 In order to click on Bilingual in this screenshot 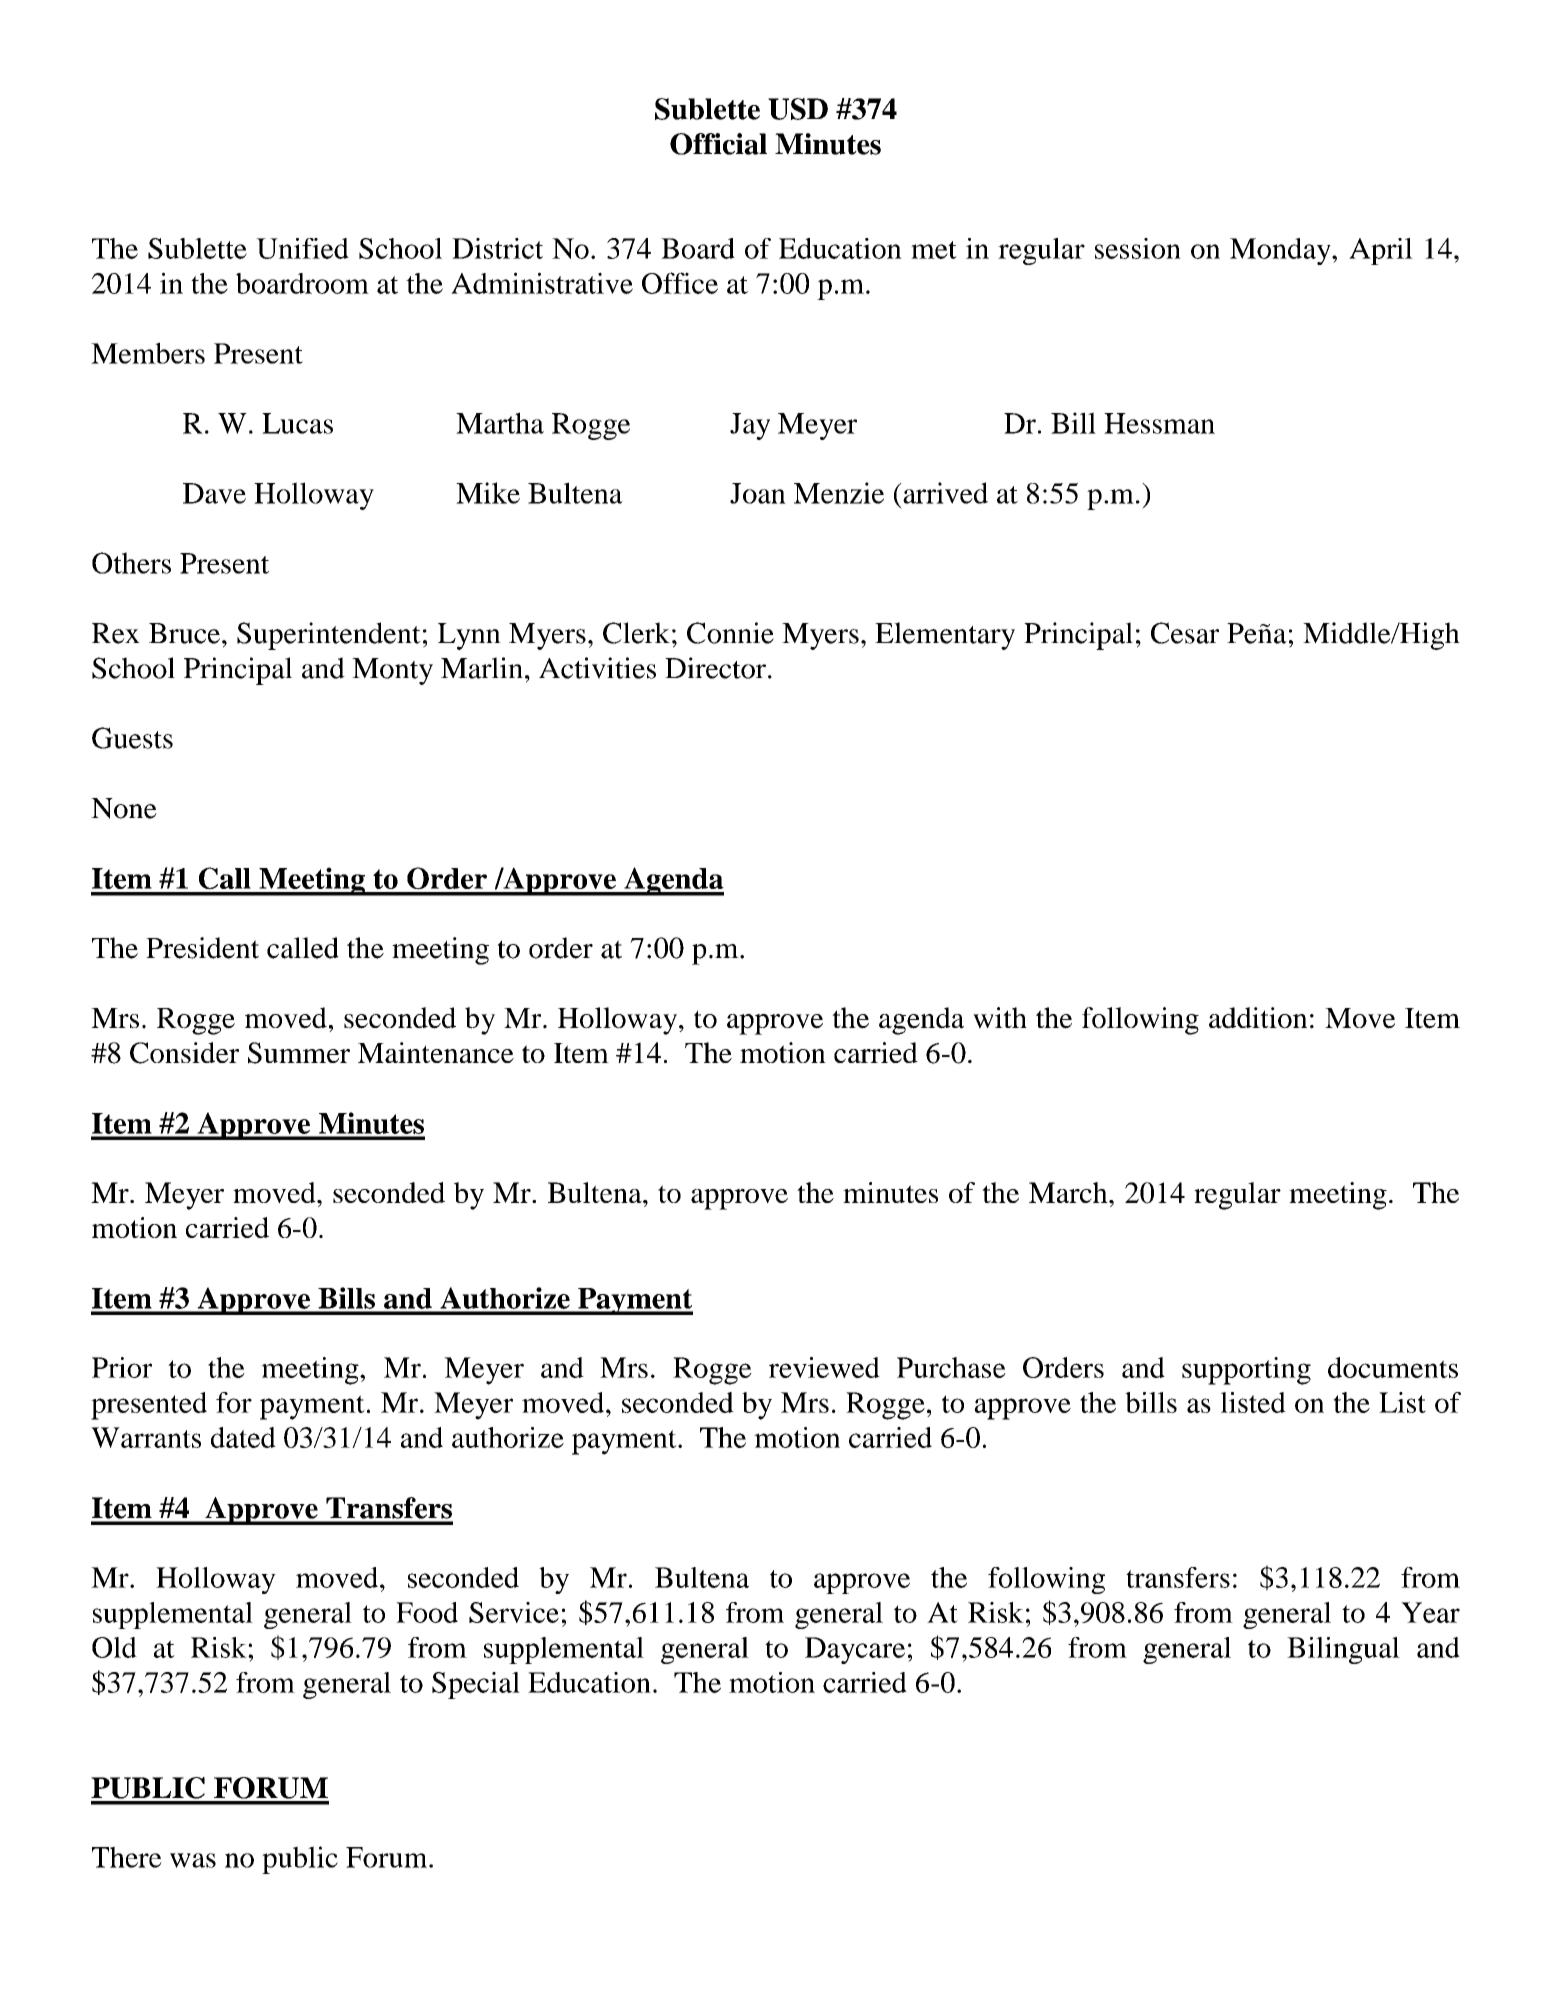, I will do `click(1343, 1650)`.
